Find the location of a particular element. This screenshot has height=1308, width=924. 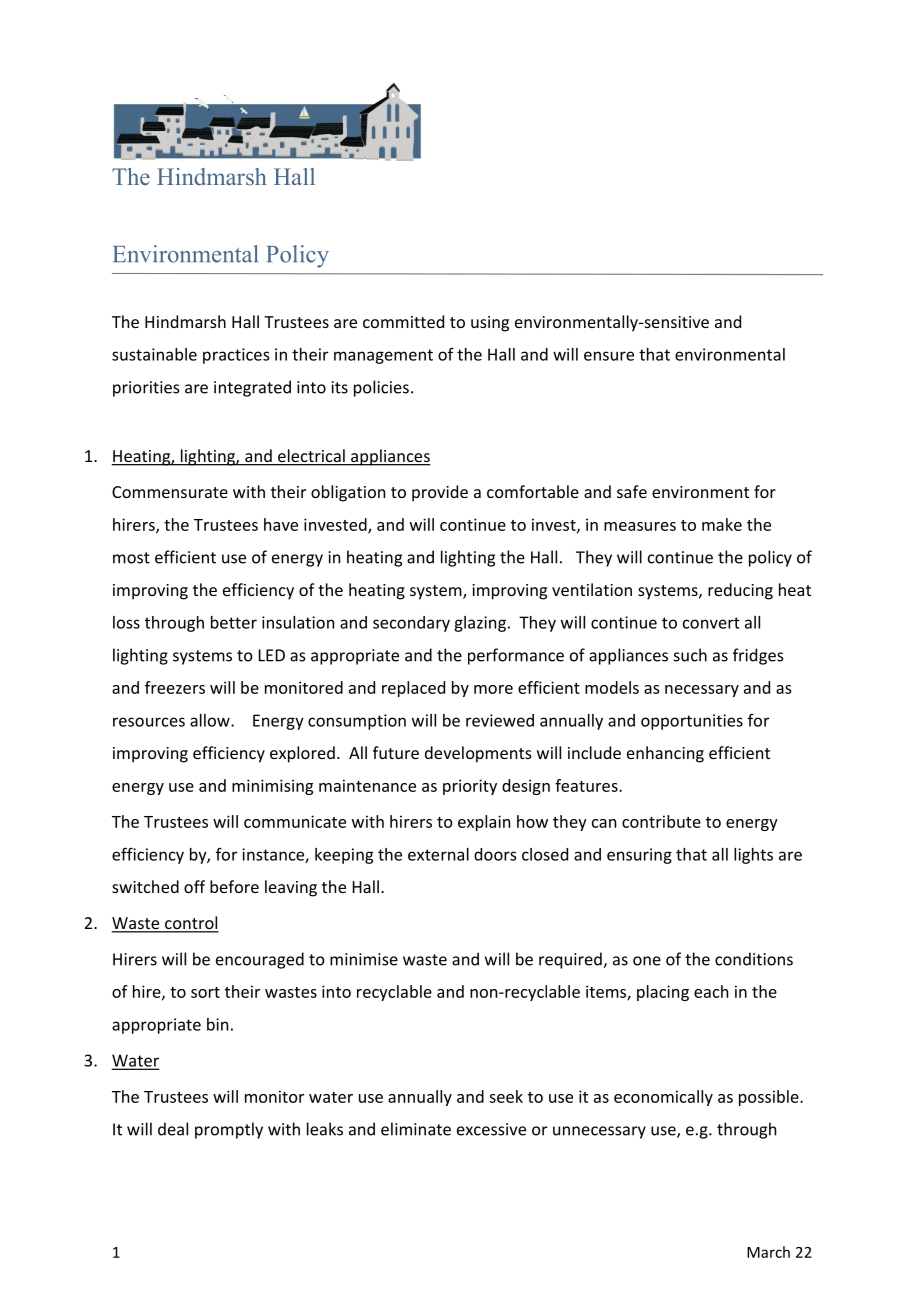

enhancing is located at coordinates (665, 754).
